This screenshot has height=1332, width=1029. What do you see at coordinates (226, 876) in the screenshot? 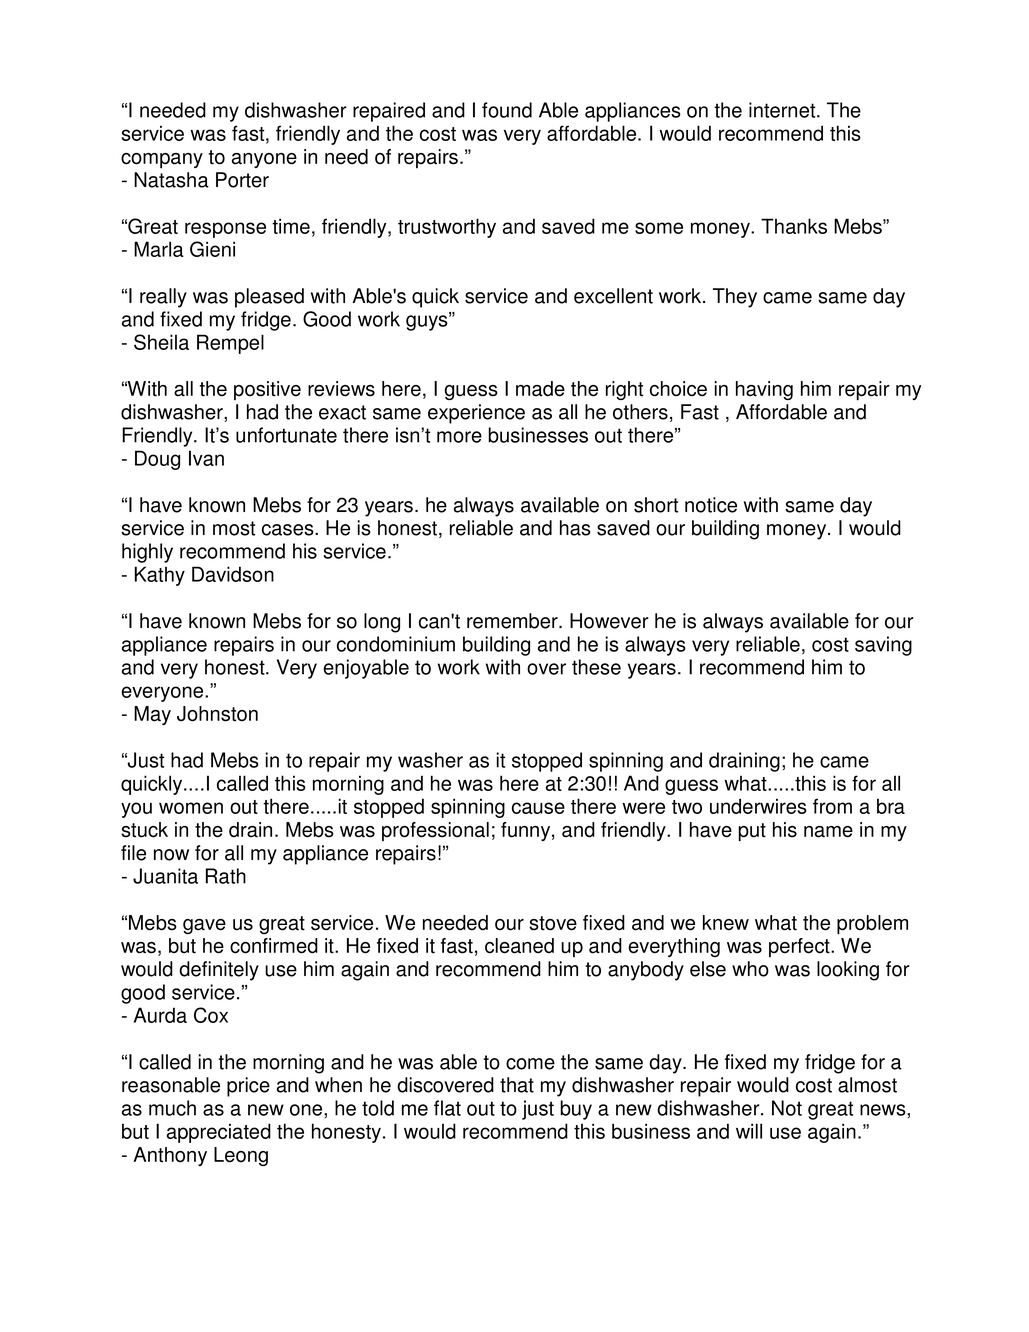
I see `Rath` at bounding box center [226, 876].
